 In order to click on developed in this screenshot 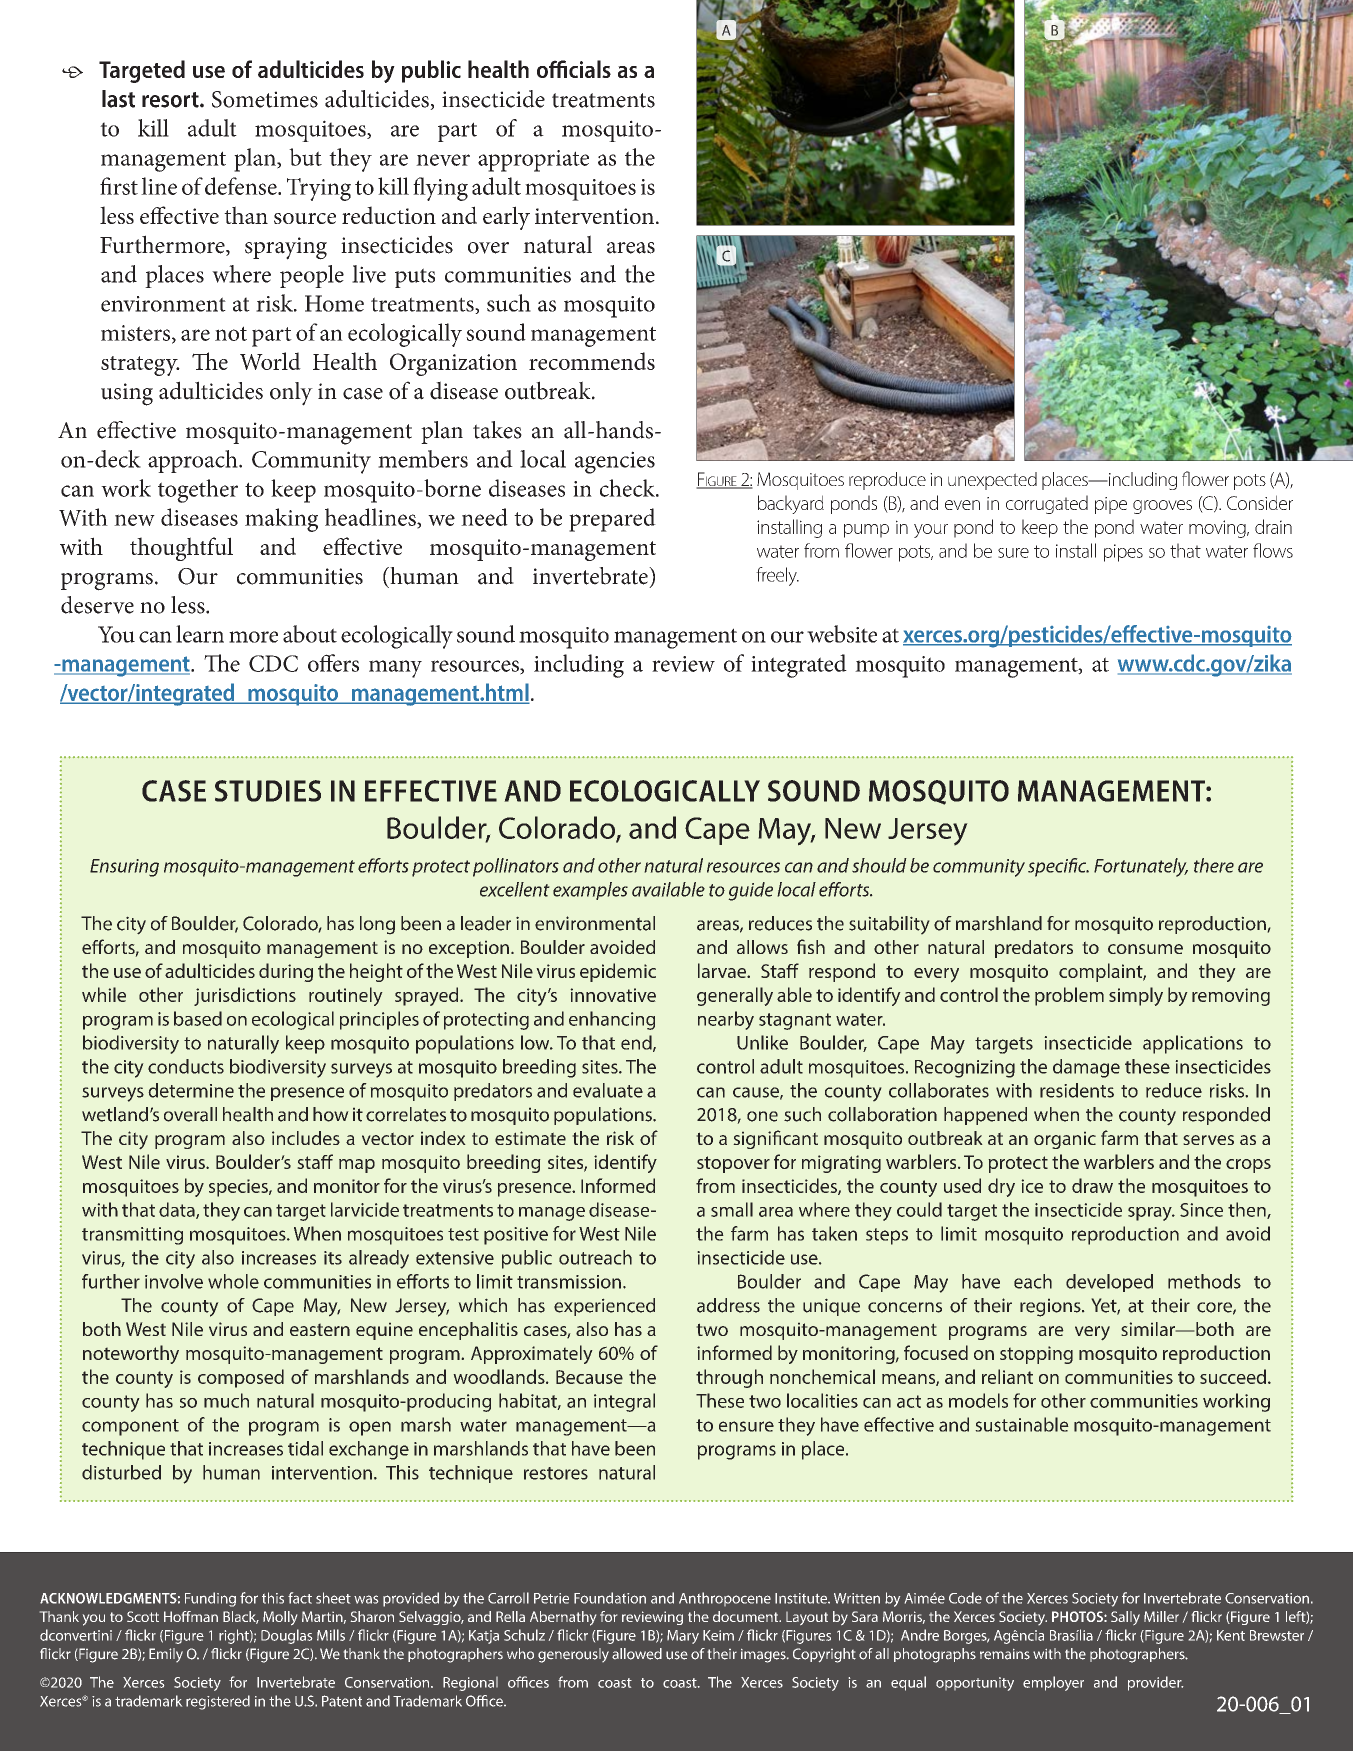, I will do `click(1109, 1283)`.
